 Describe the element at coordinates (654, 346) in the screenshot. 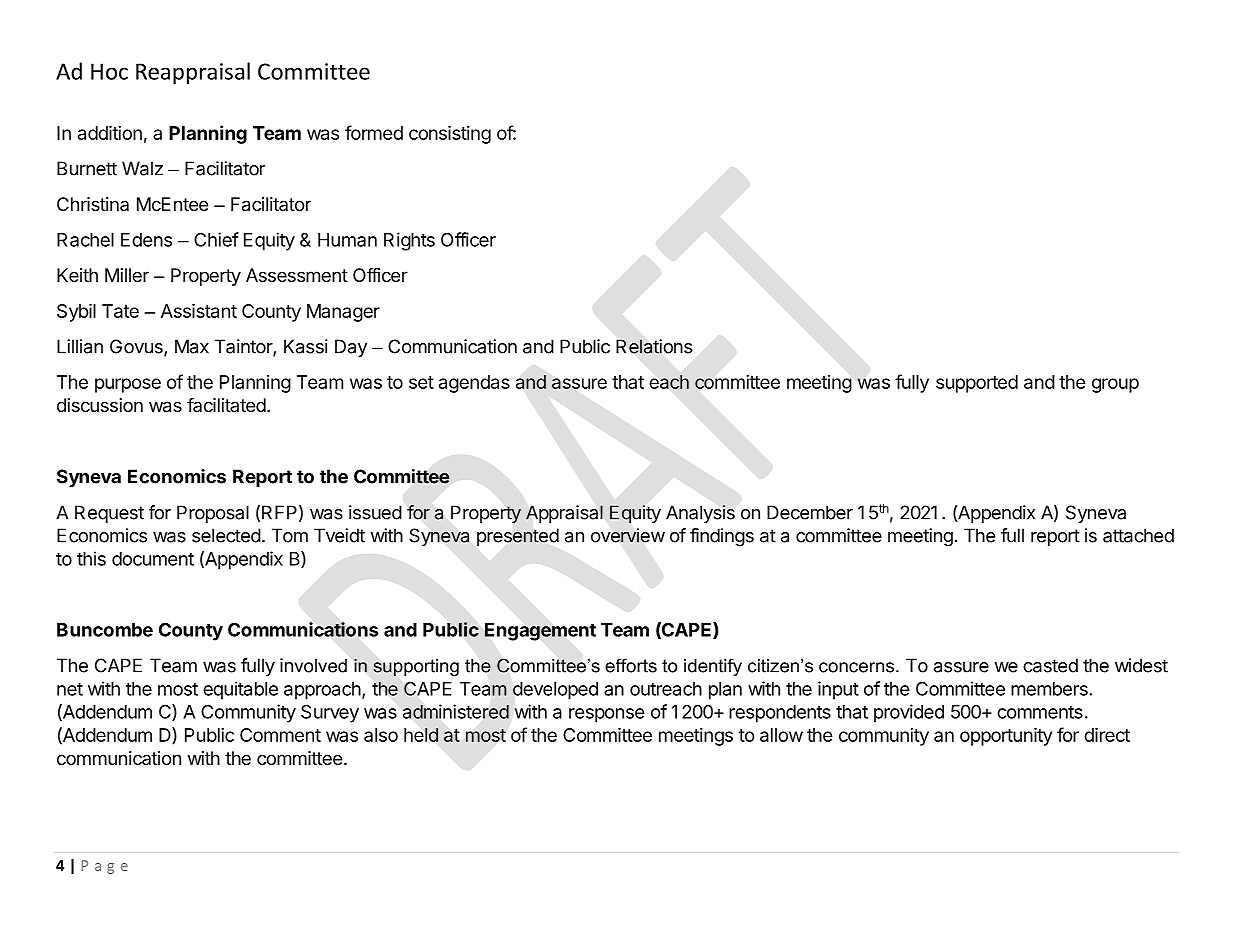

I see `Relations` at that location.
